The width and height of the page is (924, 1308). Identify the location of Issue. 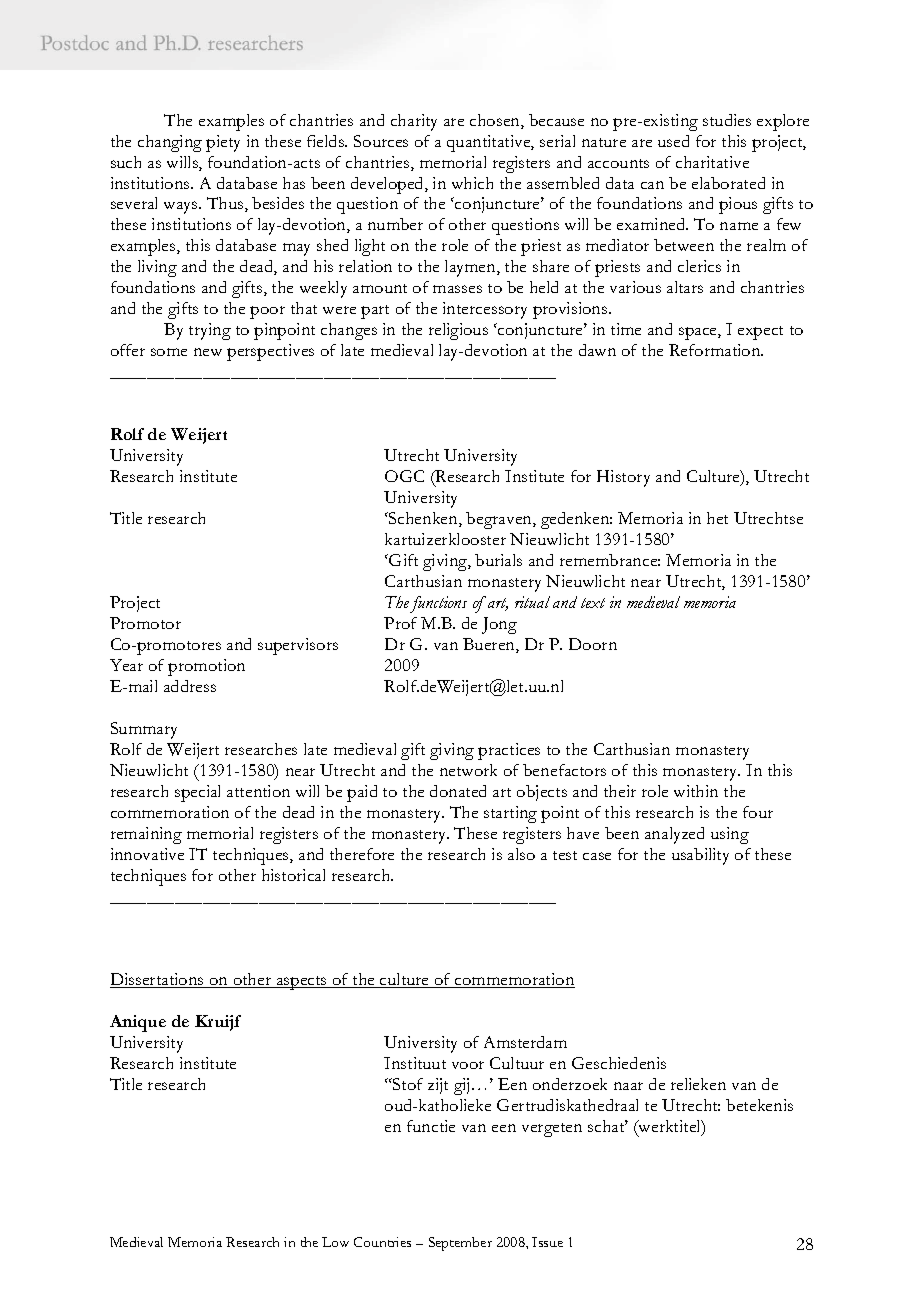
(547, 1242).
